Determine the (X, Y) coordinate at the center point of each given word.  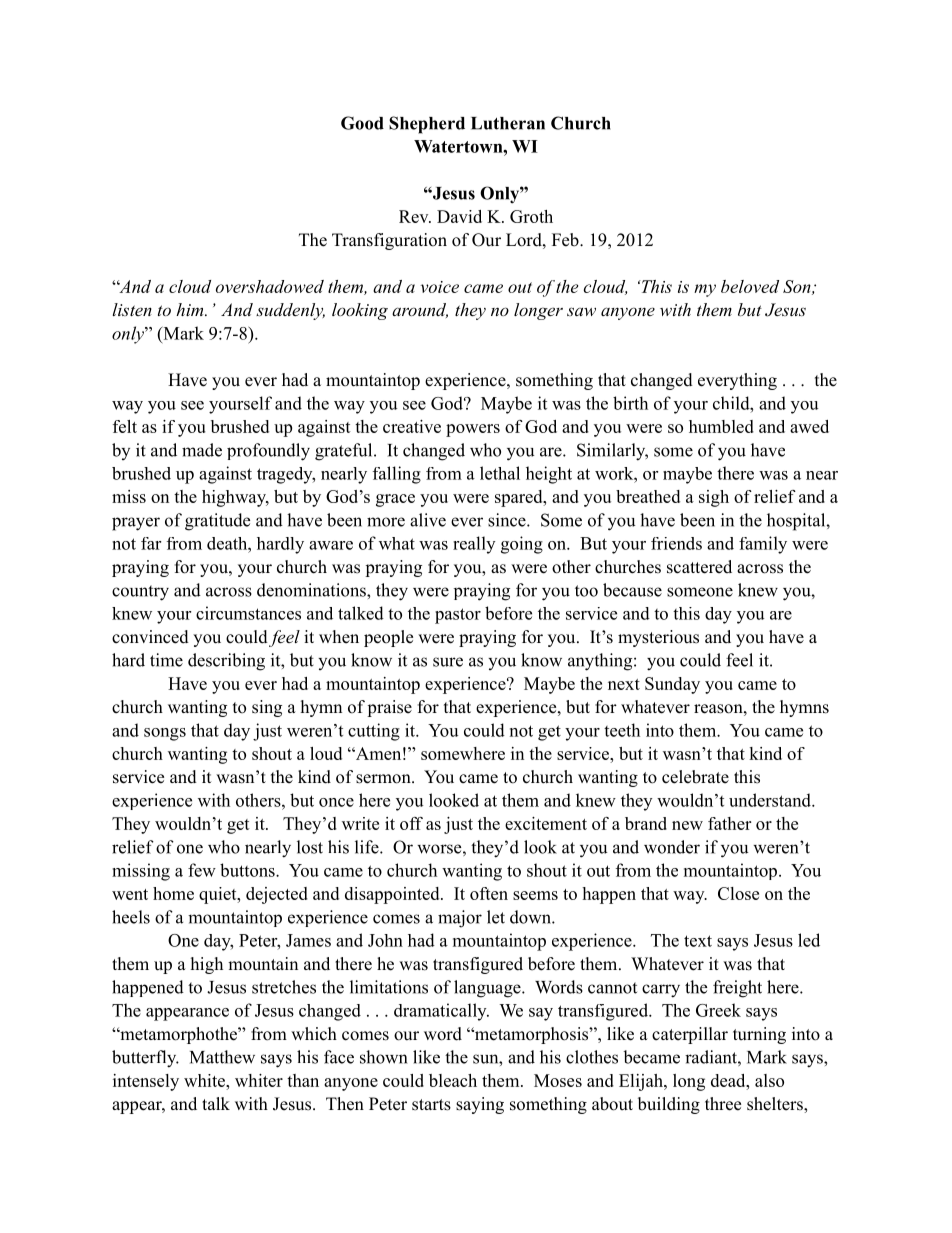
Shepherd (427, 125)
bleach (453, 1080)
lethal (500, 473)
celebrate (695, 777)
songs (165, 734)
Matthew (222, 1057)
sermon (384, 779)
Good (362, 123)
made (202, 450)
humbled (721, 426)
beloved (750, 286)
